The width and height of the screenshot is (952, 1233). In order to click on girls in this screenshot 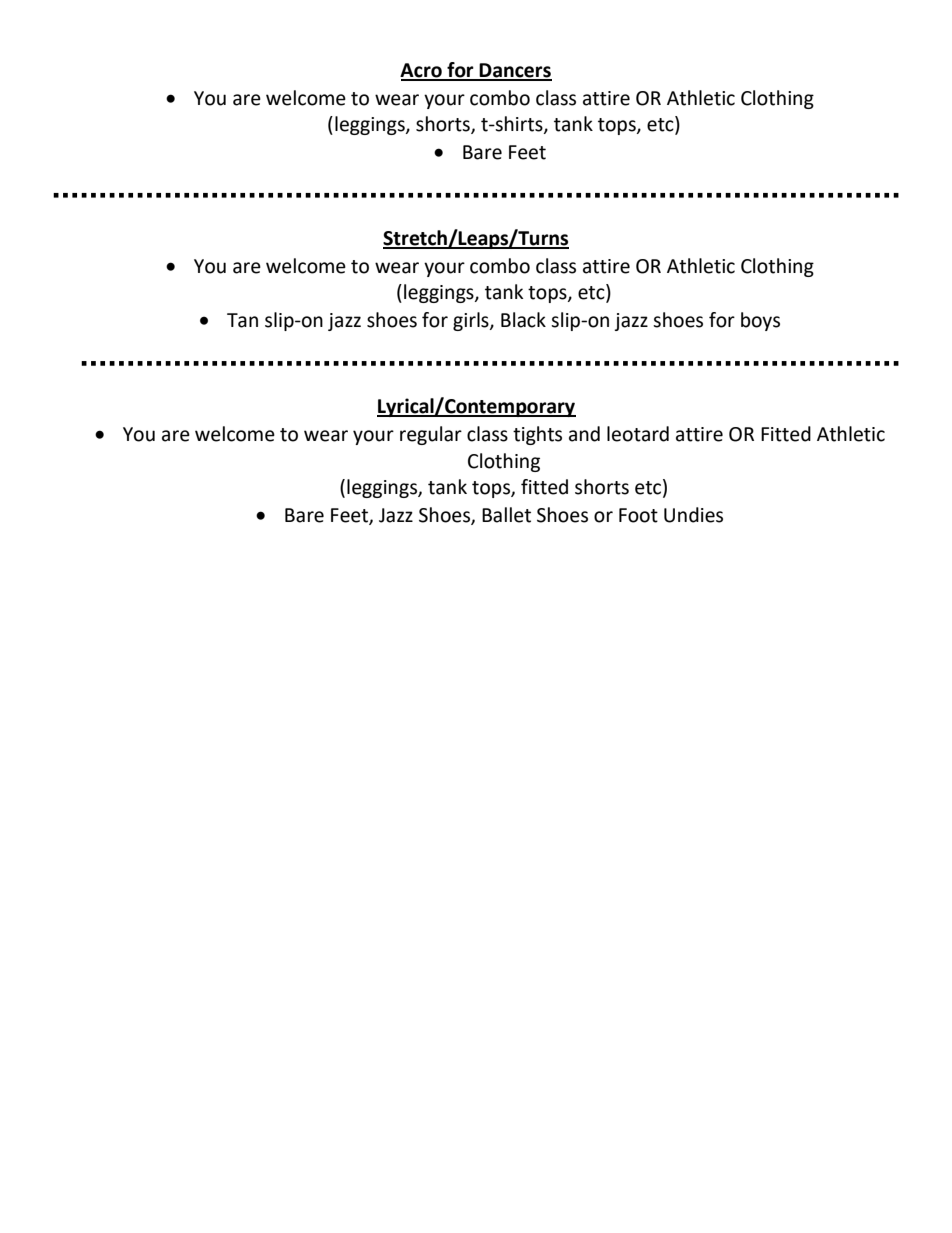, I will do `click(472, 321)`.
